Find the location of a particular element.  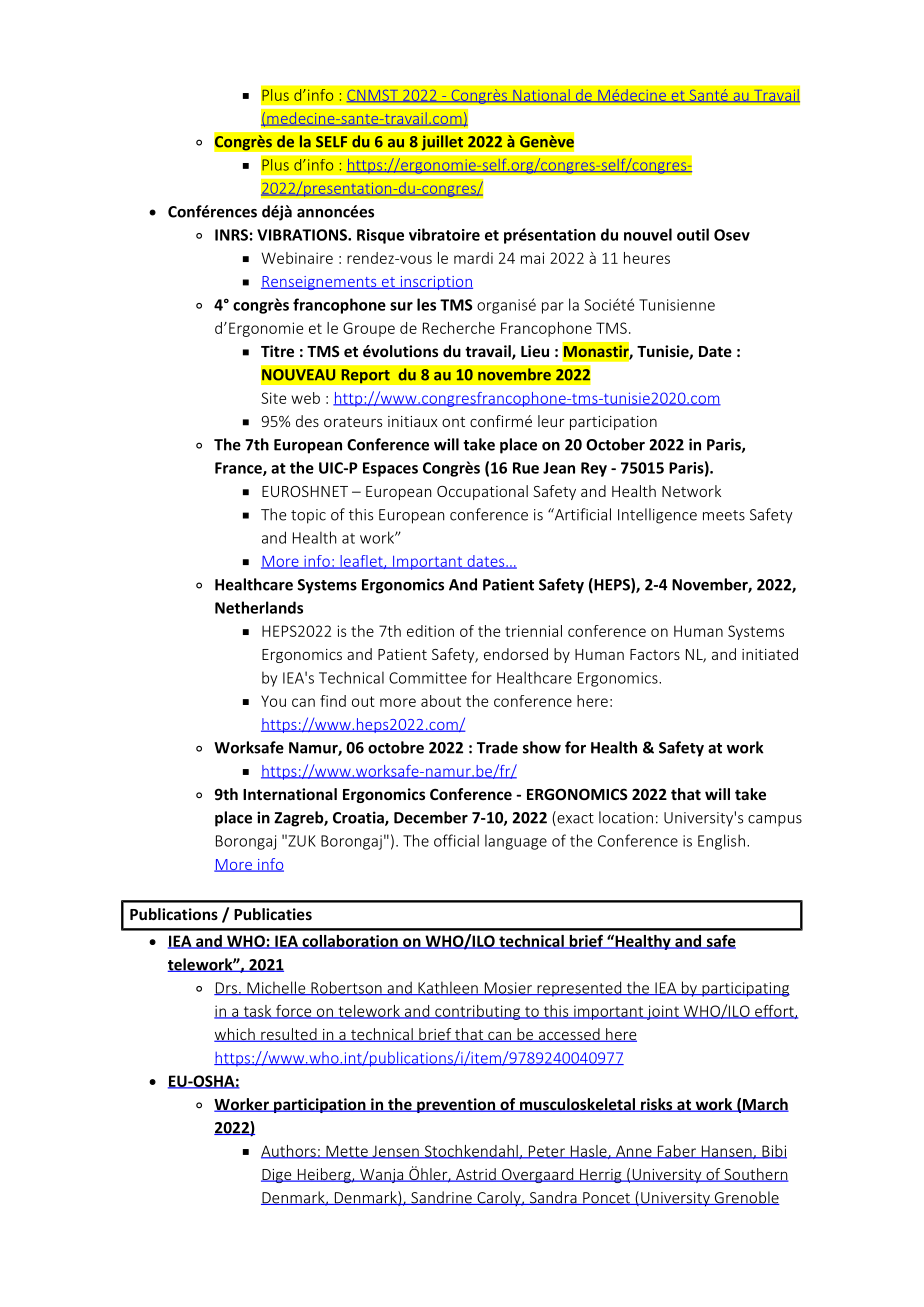

Trade is located at coordinates (497, 747).
